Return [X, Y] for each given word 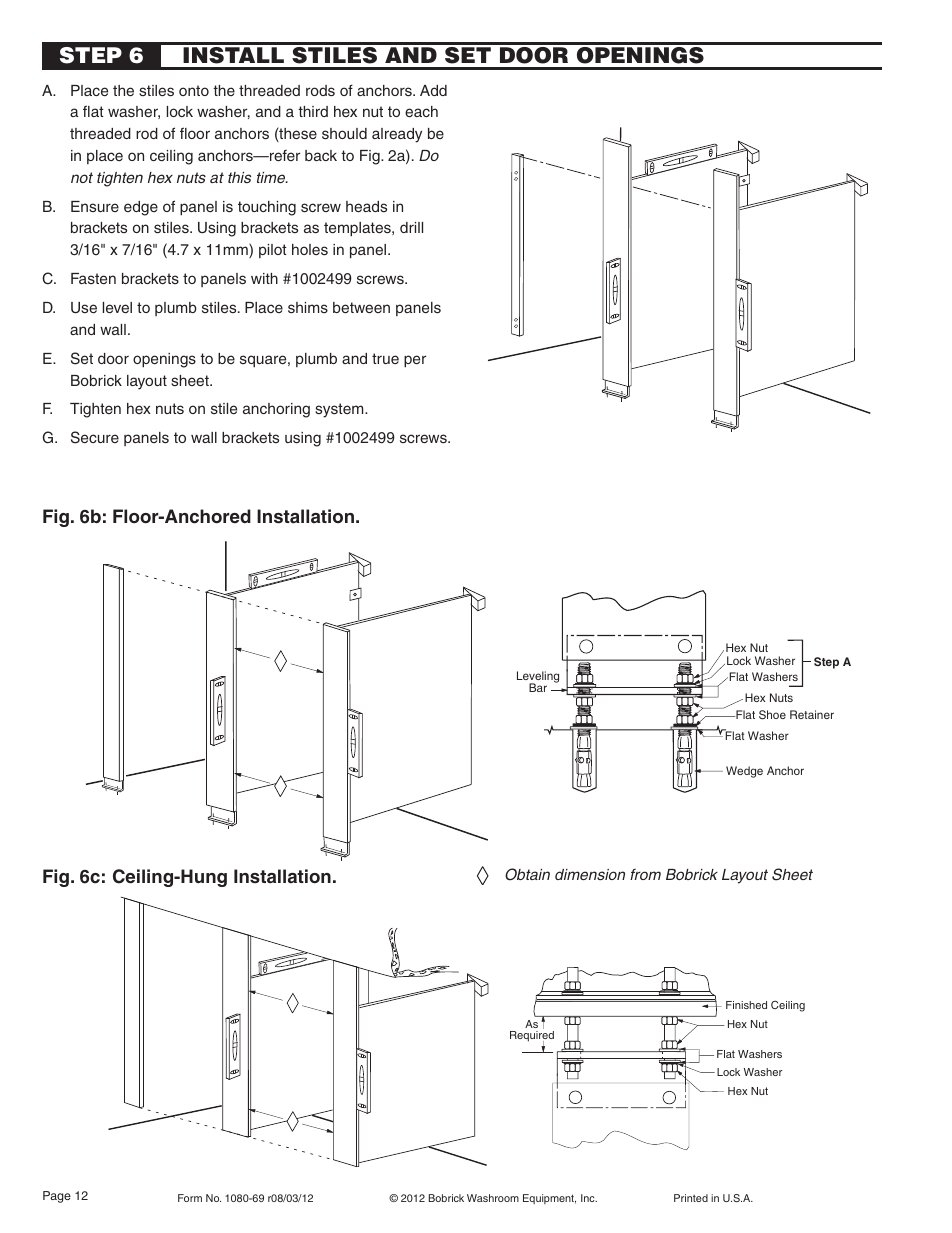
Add [433, 90]
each [421, 111]
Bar [538, 687]
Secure [95, 437]
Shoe [772, 714]
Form [190, 1198]
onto [194, 90]
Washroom [493, 1198]
